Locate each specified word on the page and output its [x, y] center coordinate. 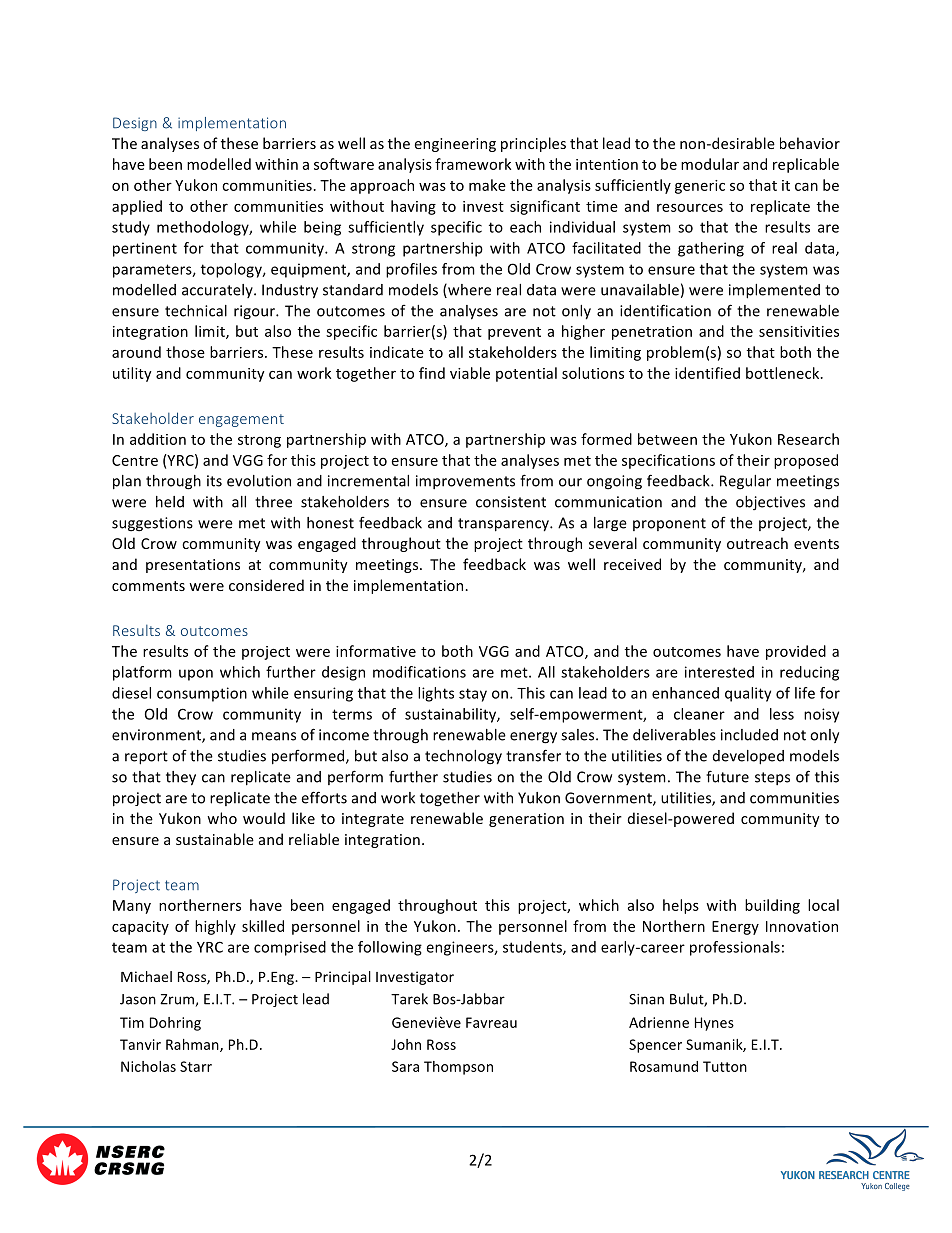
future [727, 776]
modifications [419, 672]
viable [470, 373]
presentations [193, 566]
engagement [241, 420]
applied [137, 207]
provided [796, 652]
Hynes [714, 1024]
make [487, 185]
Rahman [193, 1045]
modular [710, 164]
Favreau [491, 1022]
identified [707, 373]
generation [526, 820]
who [222, 818]
